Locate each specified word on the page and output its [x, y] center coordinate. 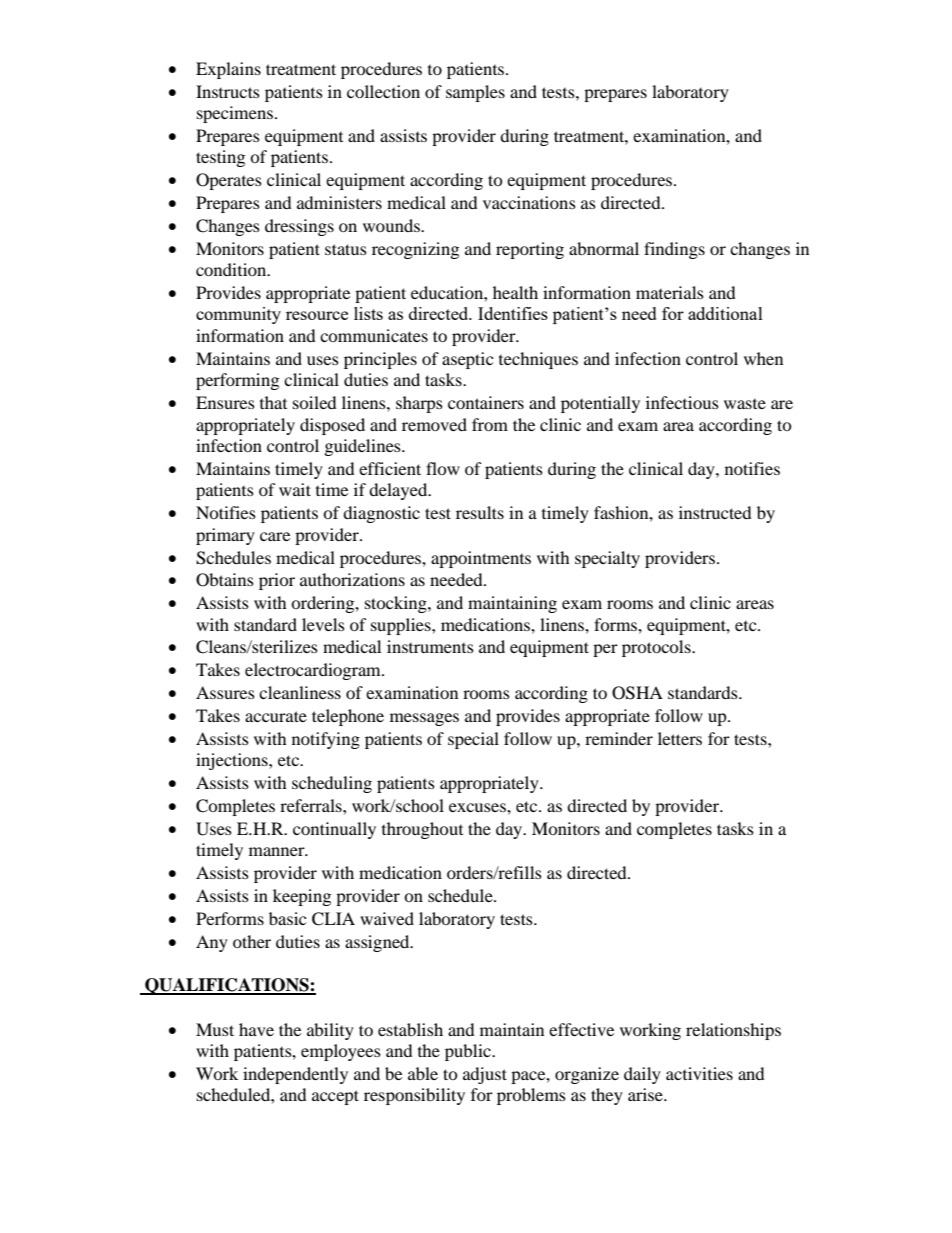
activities [699, 1073]
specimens [235, 114]
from [490, 424]
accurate [276, 716]
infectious [682, 402]
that [273, 402]
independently [295, 1075]
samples [475, 93]
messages [424, 719]
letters [680, 738]
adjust [485, 1075]
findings [674, 250]
